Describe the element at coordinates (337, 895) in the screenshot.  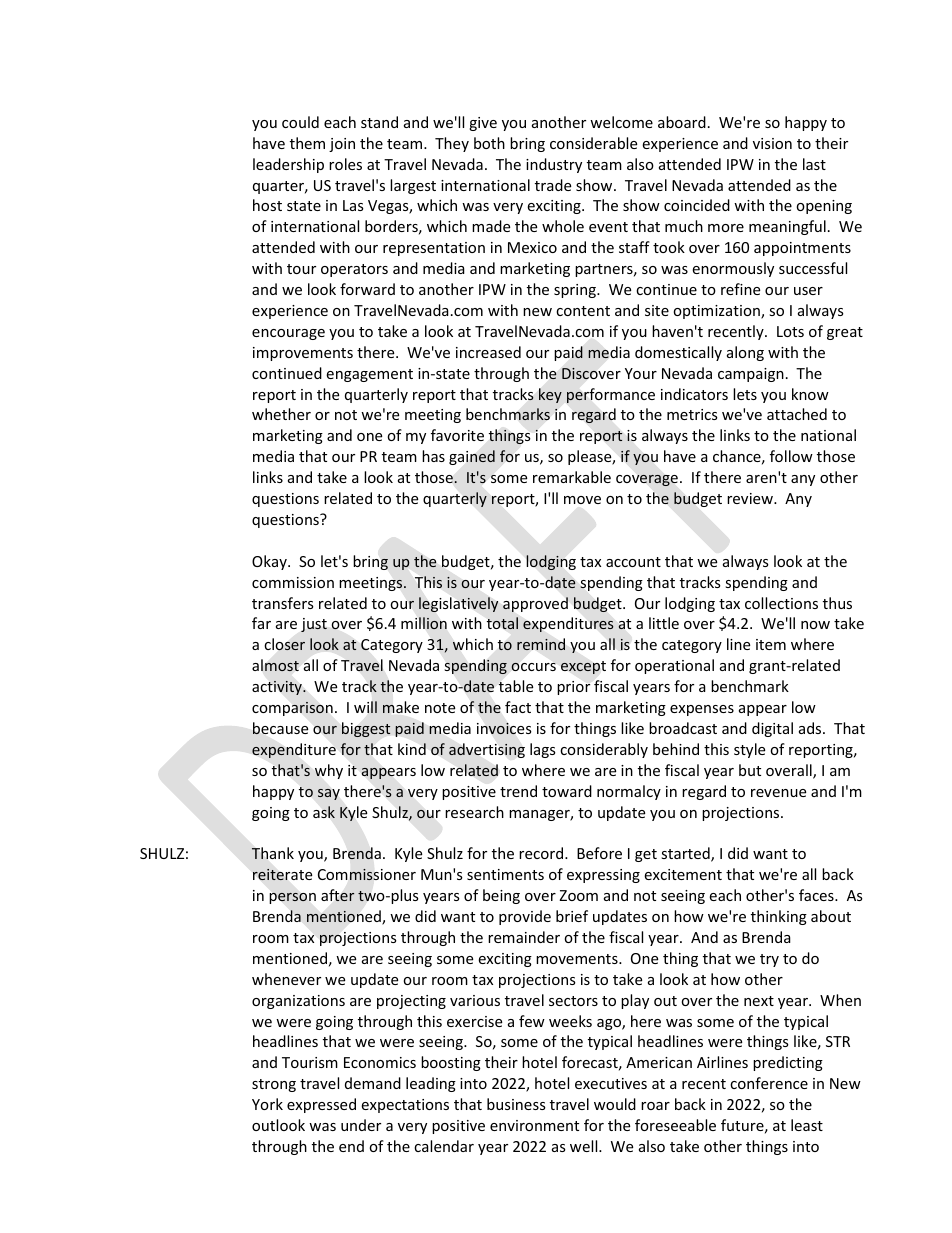
I see `after` at that location.
